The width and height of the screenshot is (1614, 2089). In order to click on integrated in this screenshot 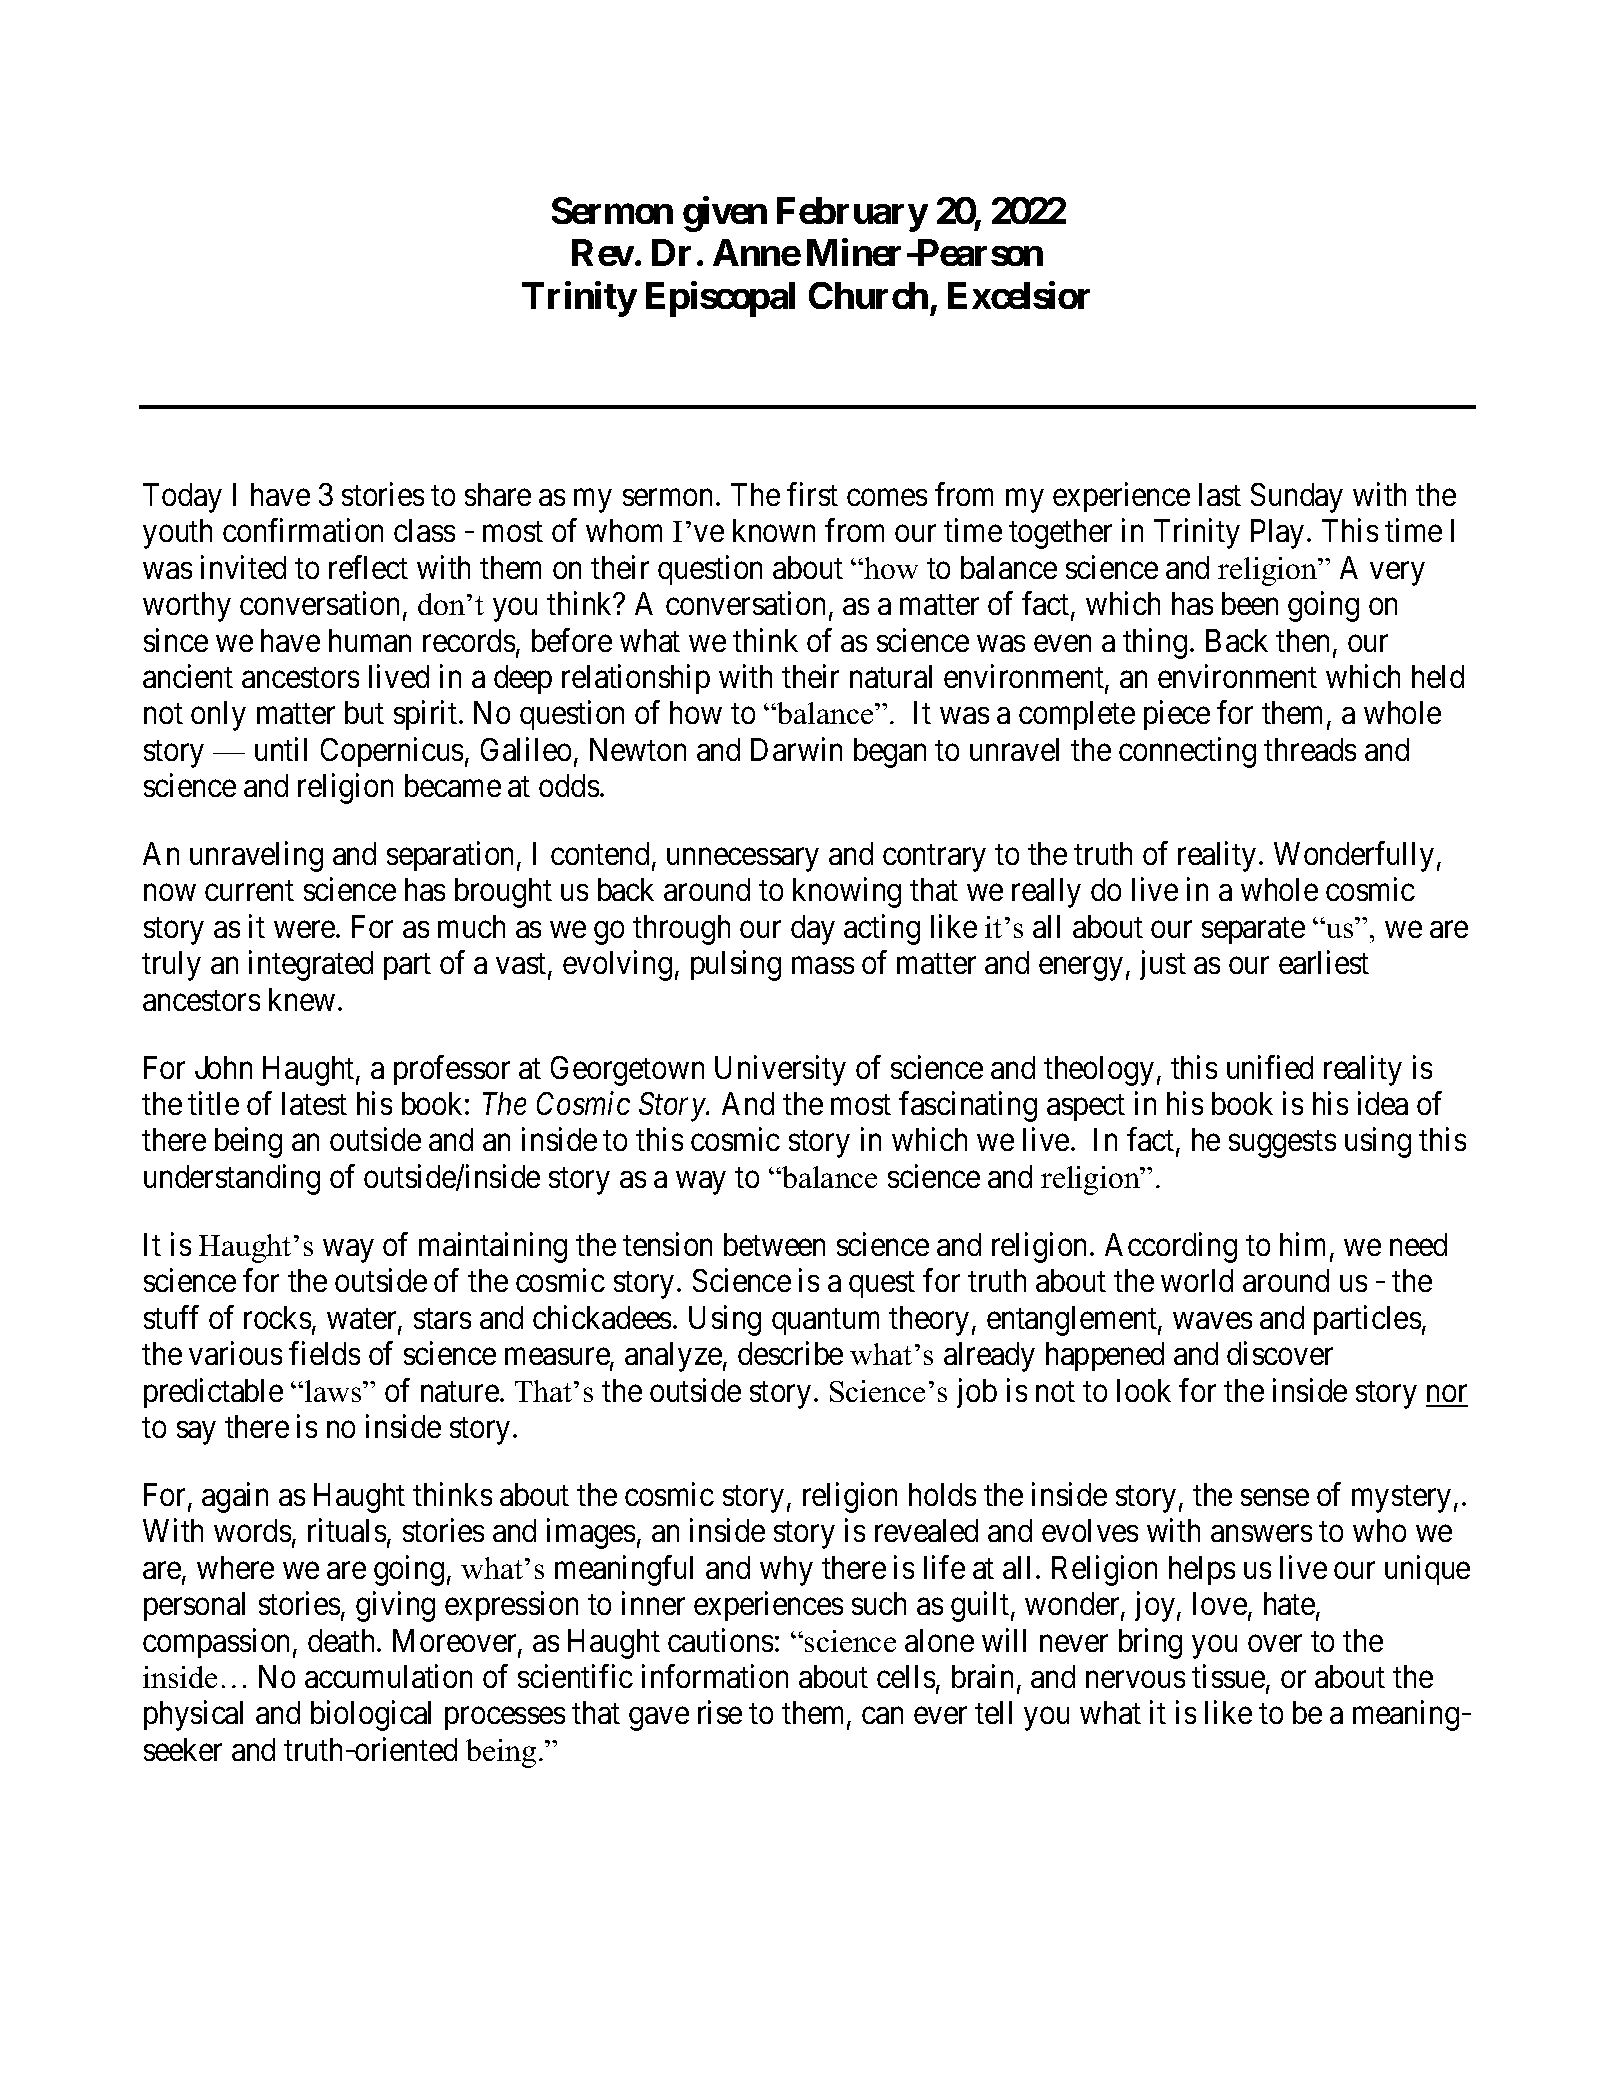, I will do `click(311, 966)`.
